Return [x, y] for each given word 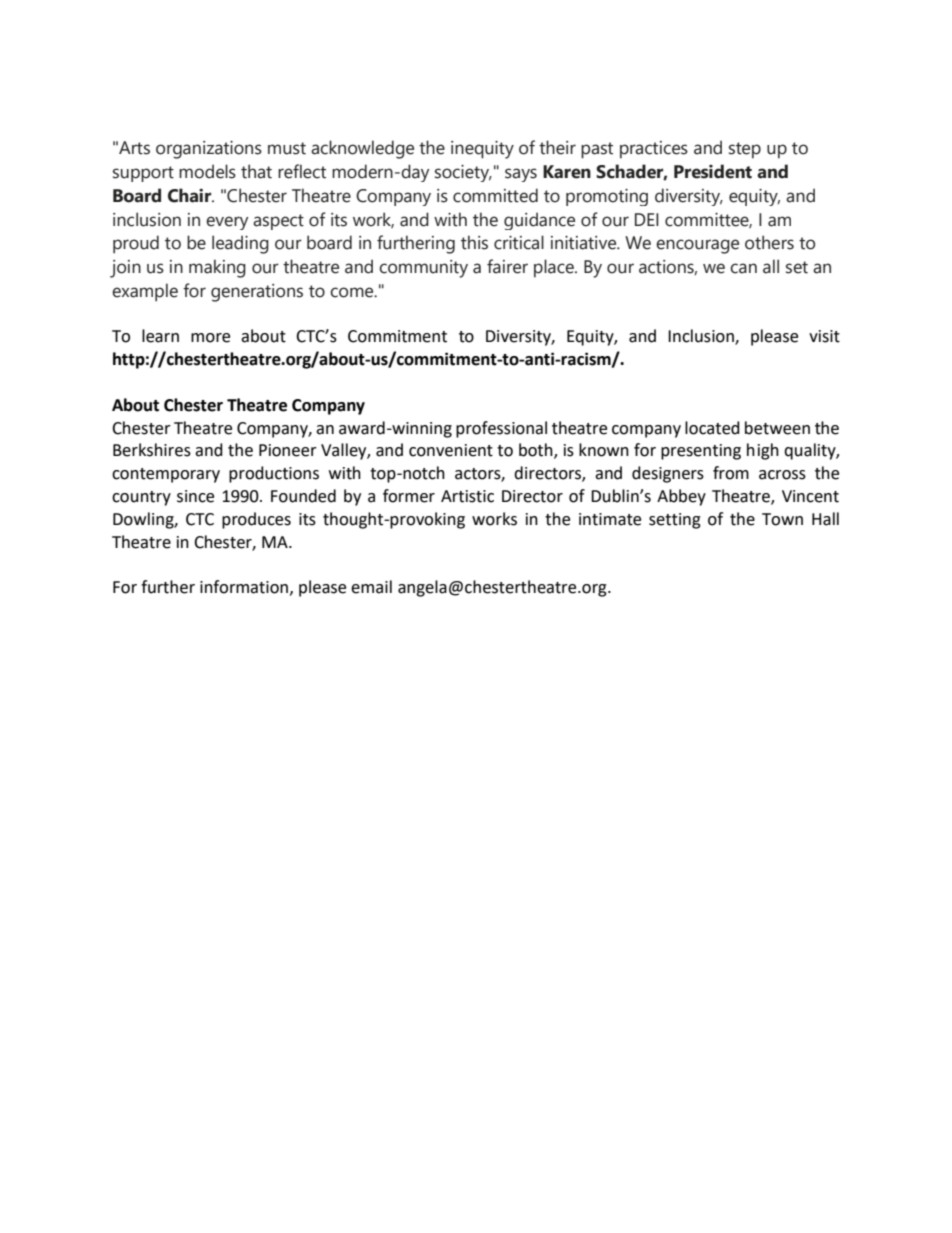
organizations [209, 150]
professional [501, 429]
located [712, 428]
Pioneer [288, 450]
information [244, 587]
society [463, 173]
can [743, 268]
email [371, 587]
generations [257, 293]
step [745, 150]
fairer [507, 266]
